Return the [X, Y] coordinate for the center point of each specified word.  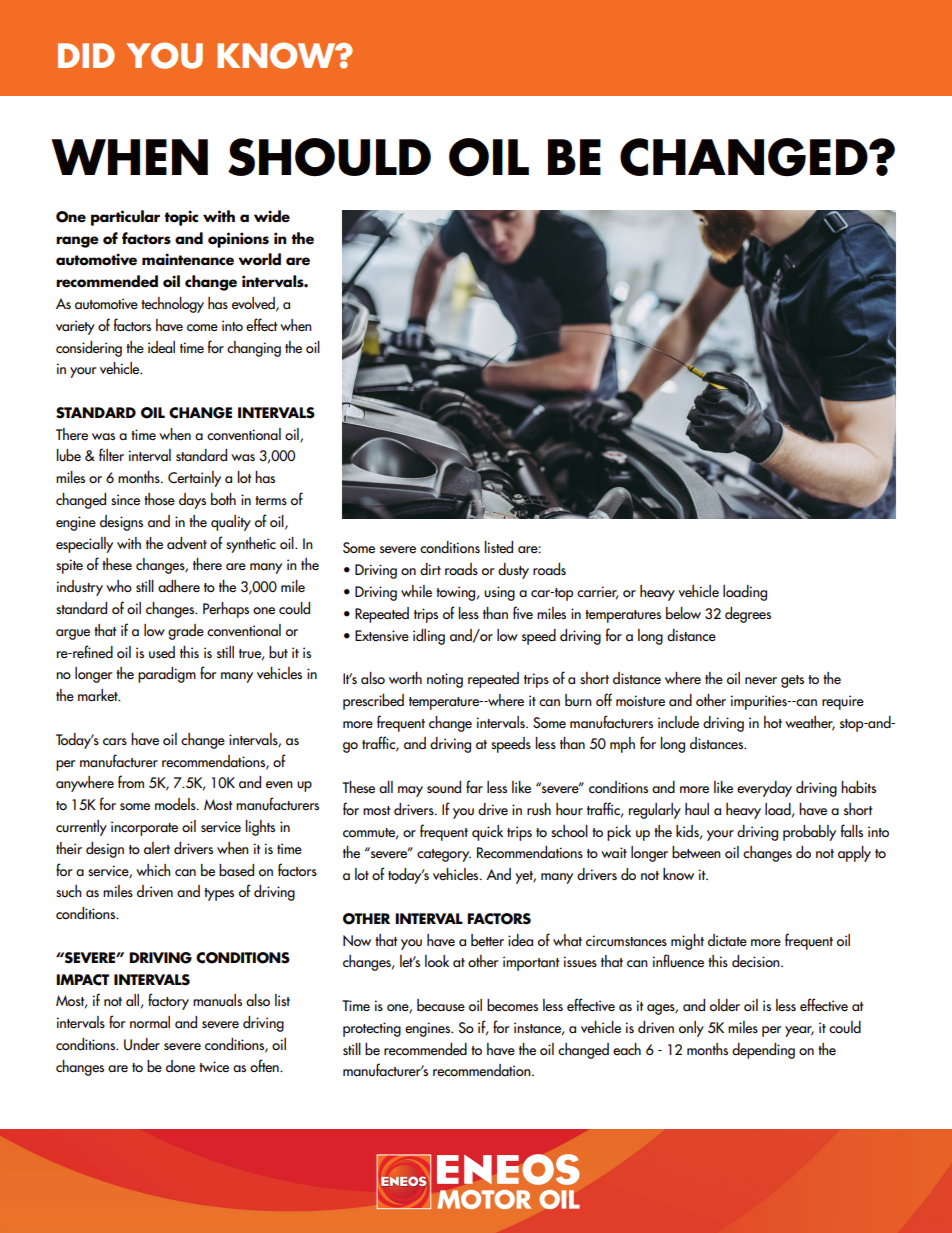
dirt [430, 569]
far [474, 786]
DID [86, 55]
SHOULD [329, 157]
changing [254, 349]
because [441, 1005]
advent [187, 543]
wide [272, 216]
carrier [597, 593]
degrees [748, 615]
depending [763, 1051]
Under [142, 1044]
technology [172, 305]
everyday [764, 789]
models [176, 804]
